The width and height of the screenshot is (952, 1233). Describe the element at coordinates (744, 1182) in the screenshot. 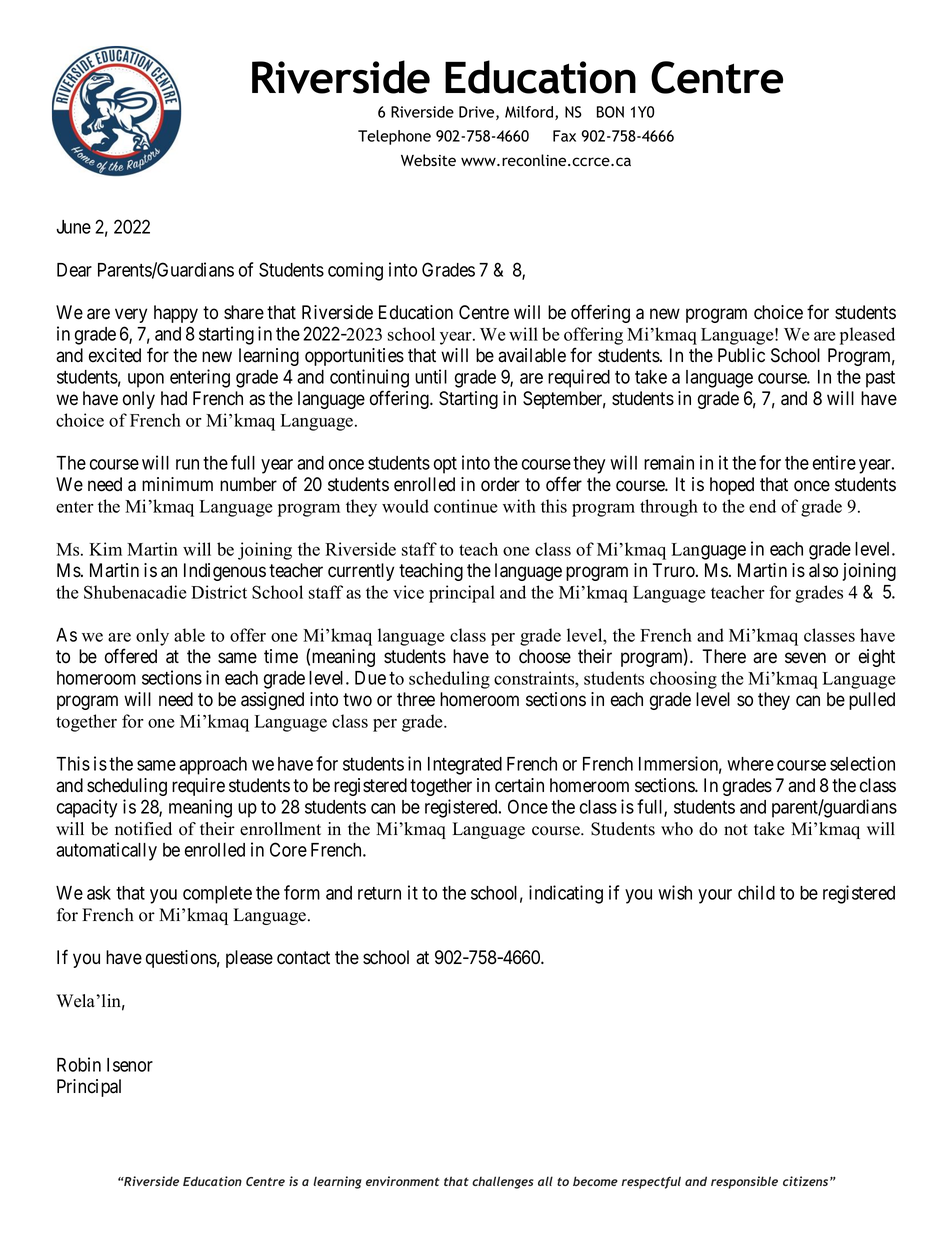

I see `responsible` at that location.
